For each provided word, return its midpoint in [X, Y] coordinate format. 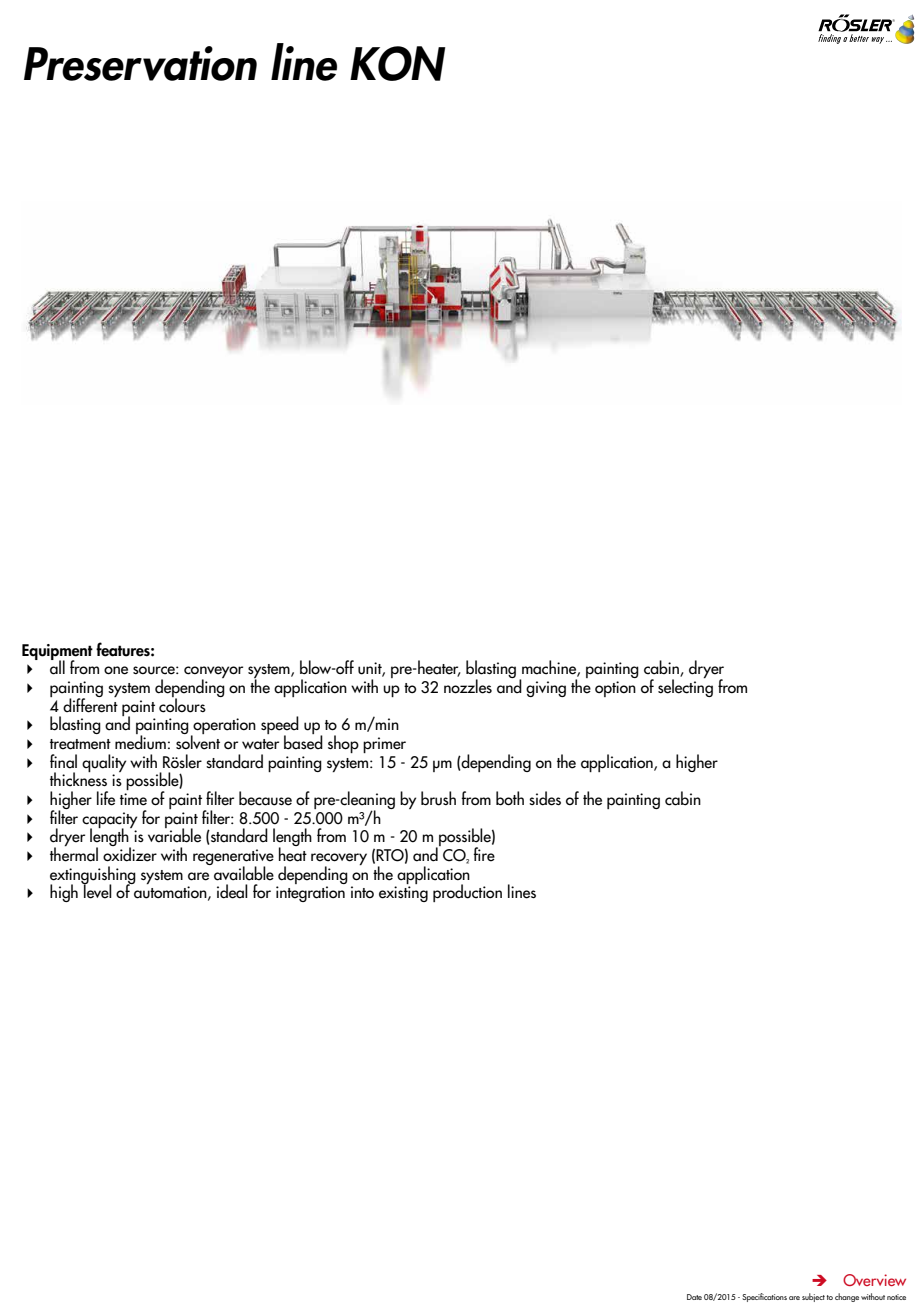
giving [546, 689]
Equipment [57, 653]
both [510, 798]
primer [384, 745]
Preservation [140, 63]
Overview [874, 1280]
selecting [685, 687]
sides [545, 798]
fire [484, 854]
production [467, 893]
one [116, 670]
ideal [232, 891]
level [97, 890]
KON [397, 63]
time [133, 799]
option [615, 689]
